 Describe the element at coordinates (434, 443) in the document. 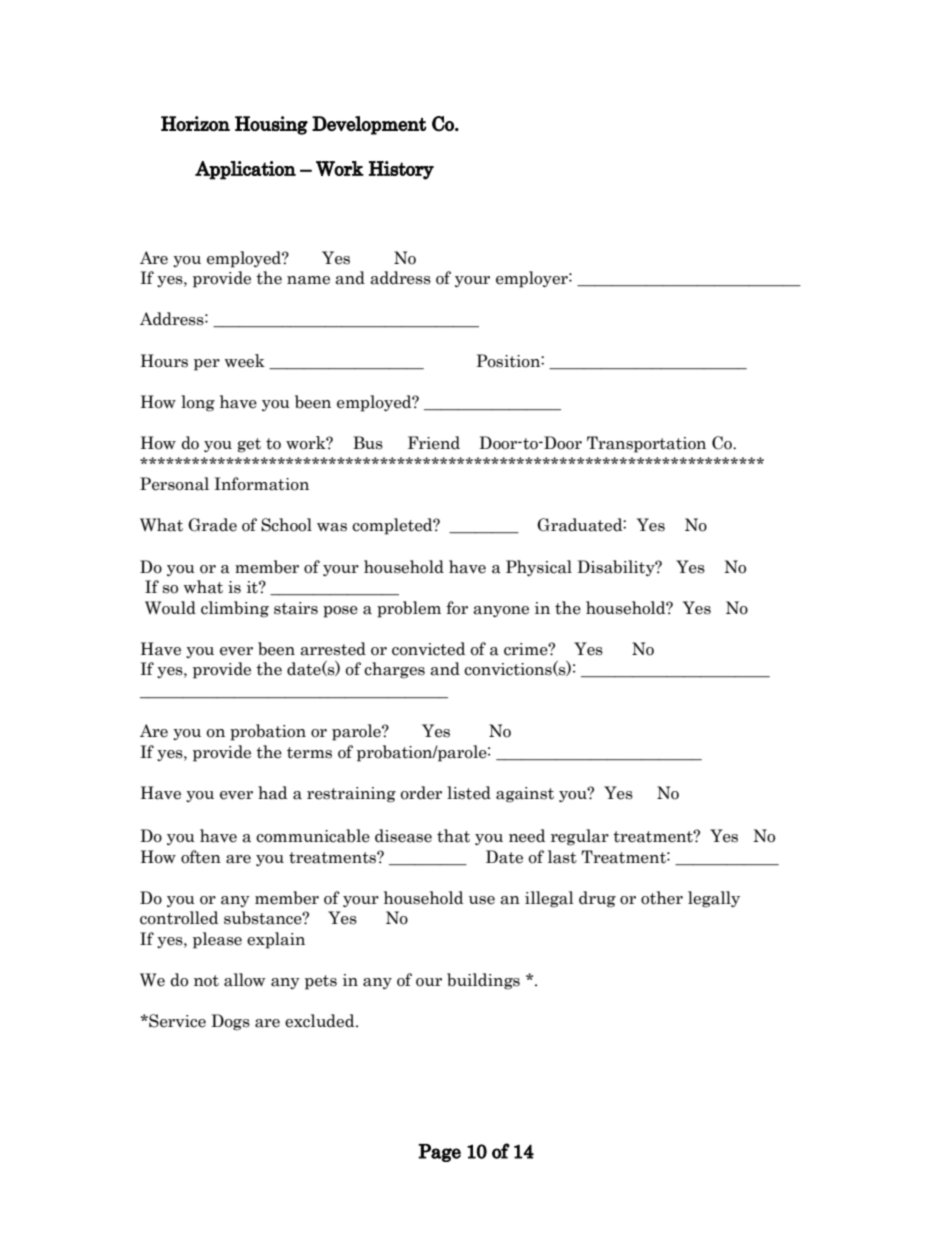

I see `Friend` at that location.
